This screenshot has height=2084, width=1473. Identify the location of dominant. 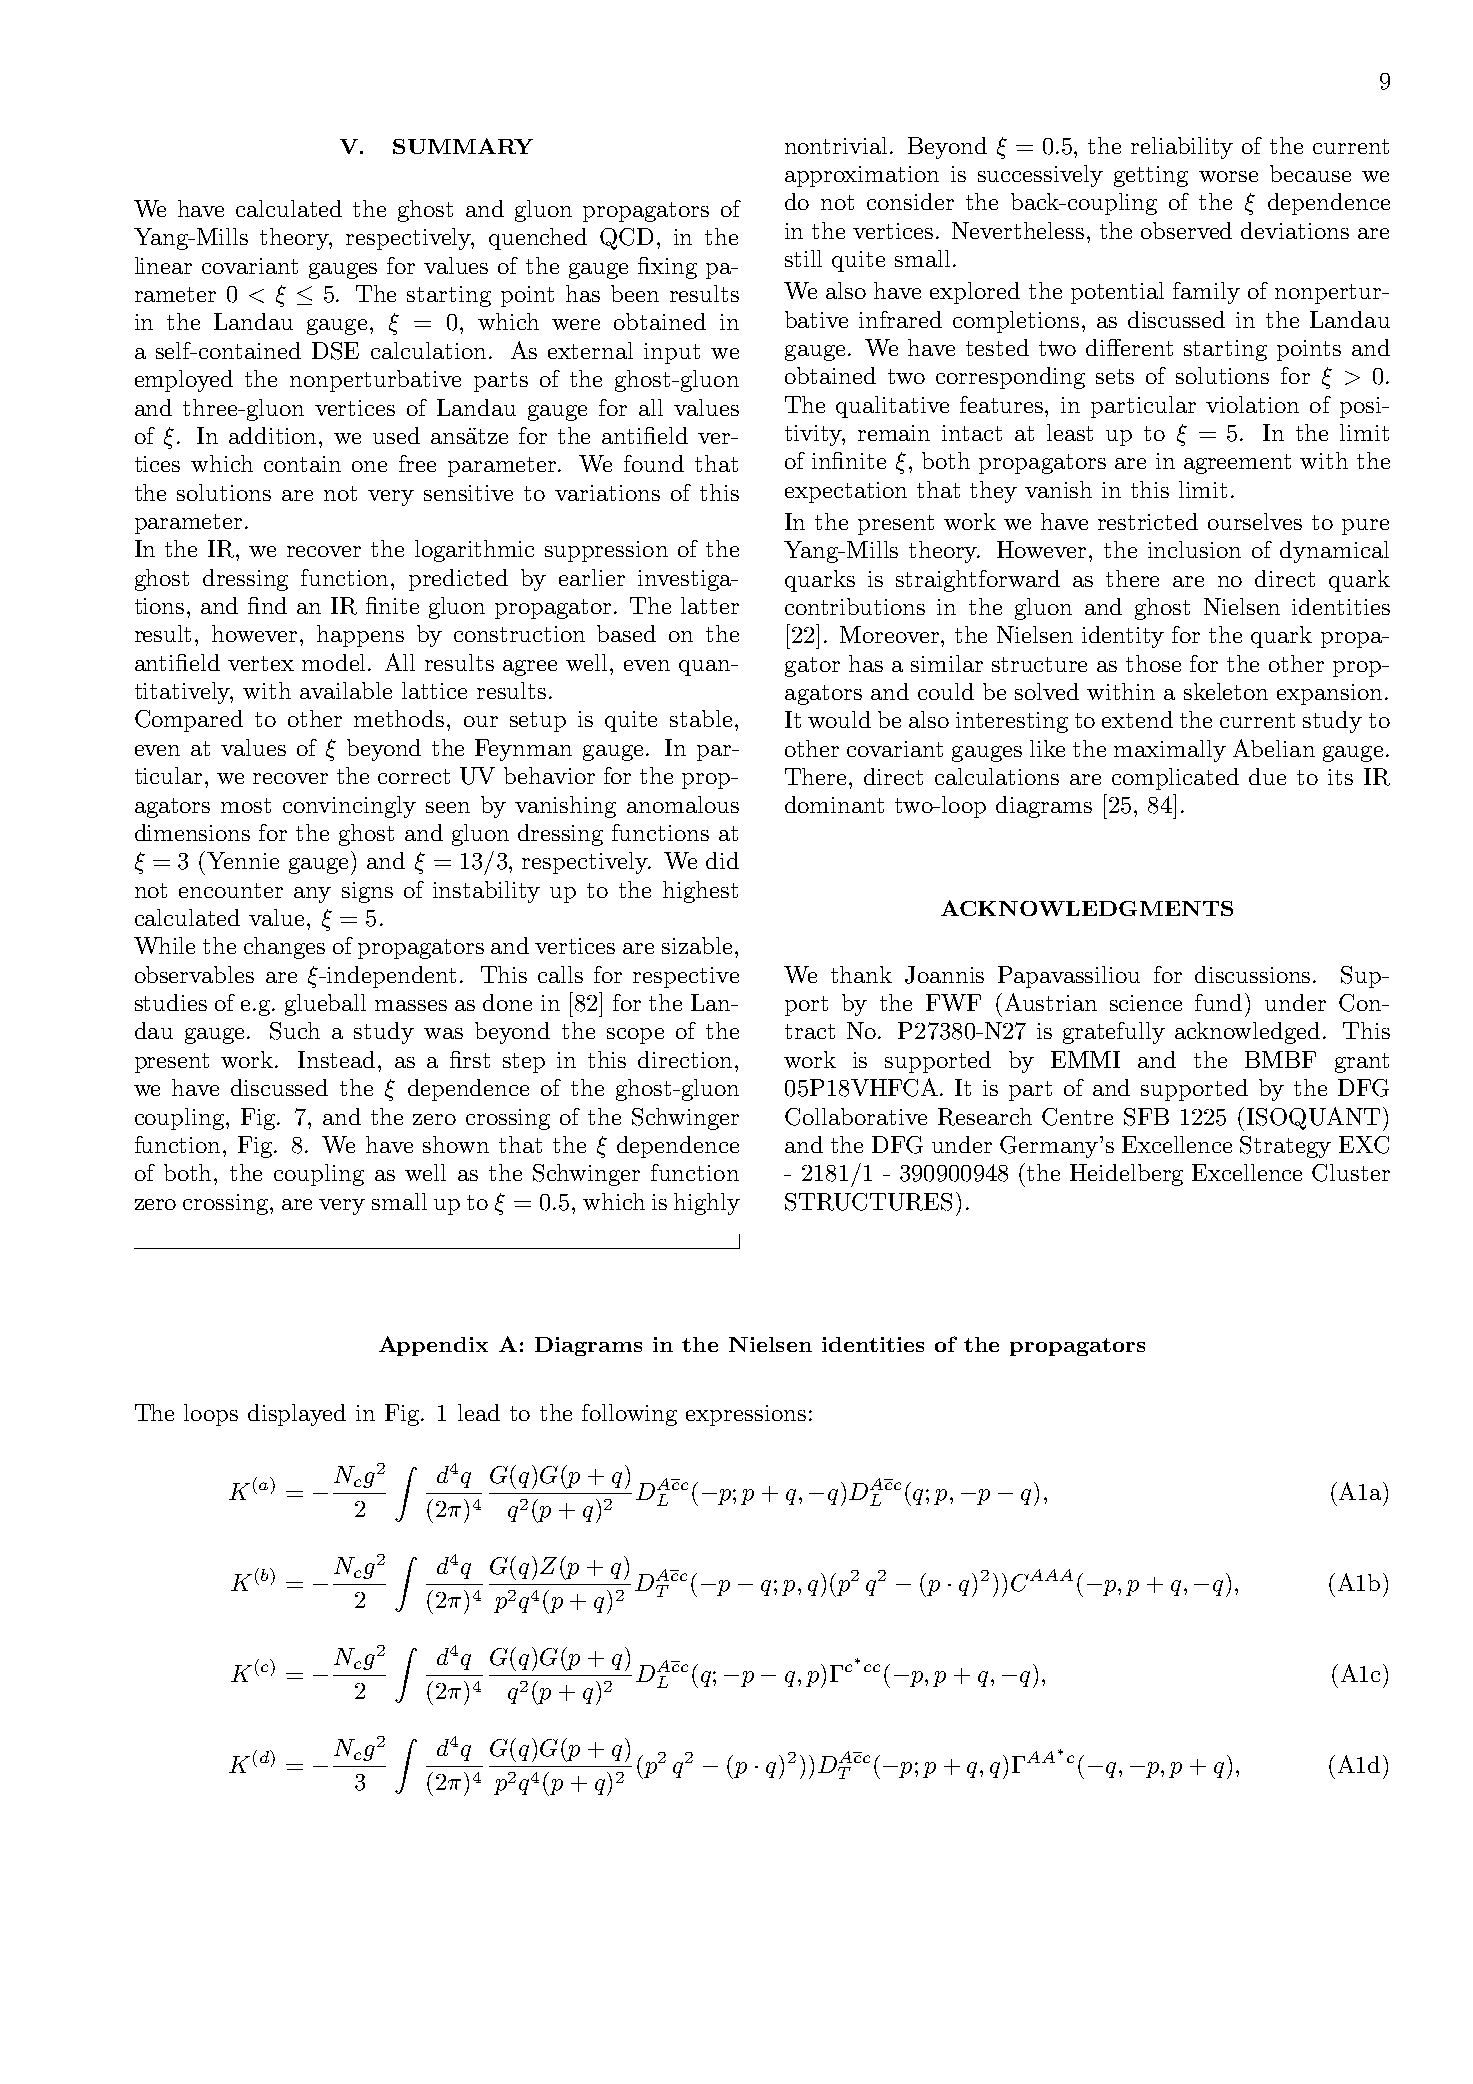
(834, 804).
